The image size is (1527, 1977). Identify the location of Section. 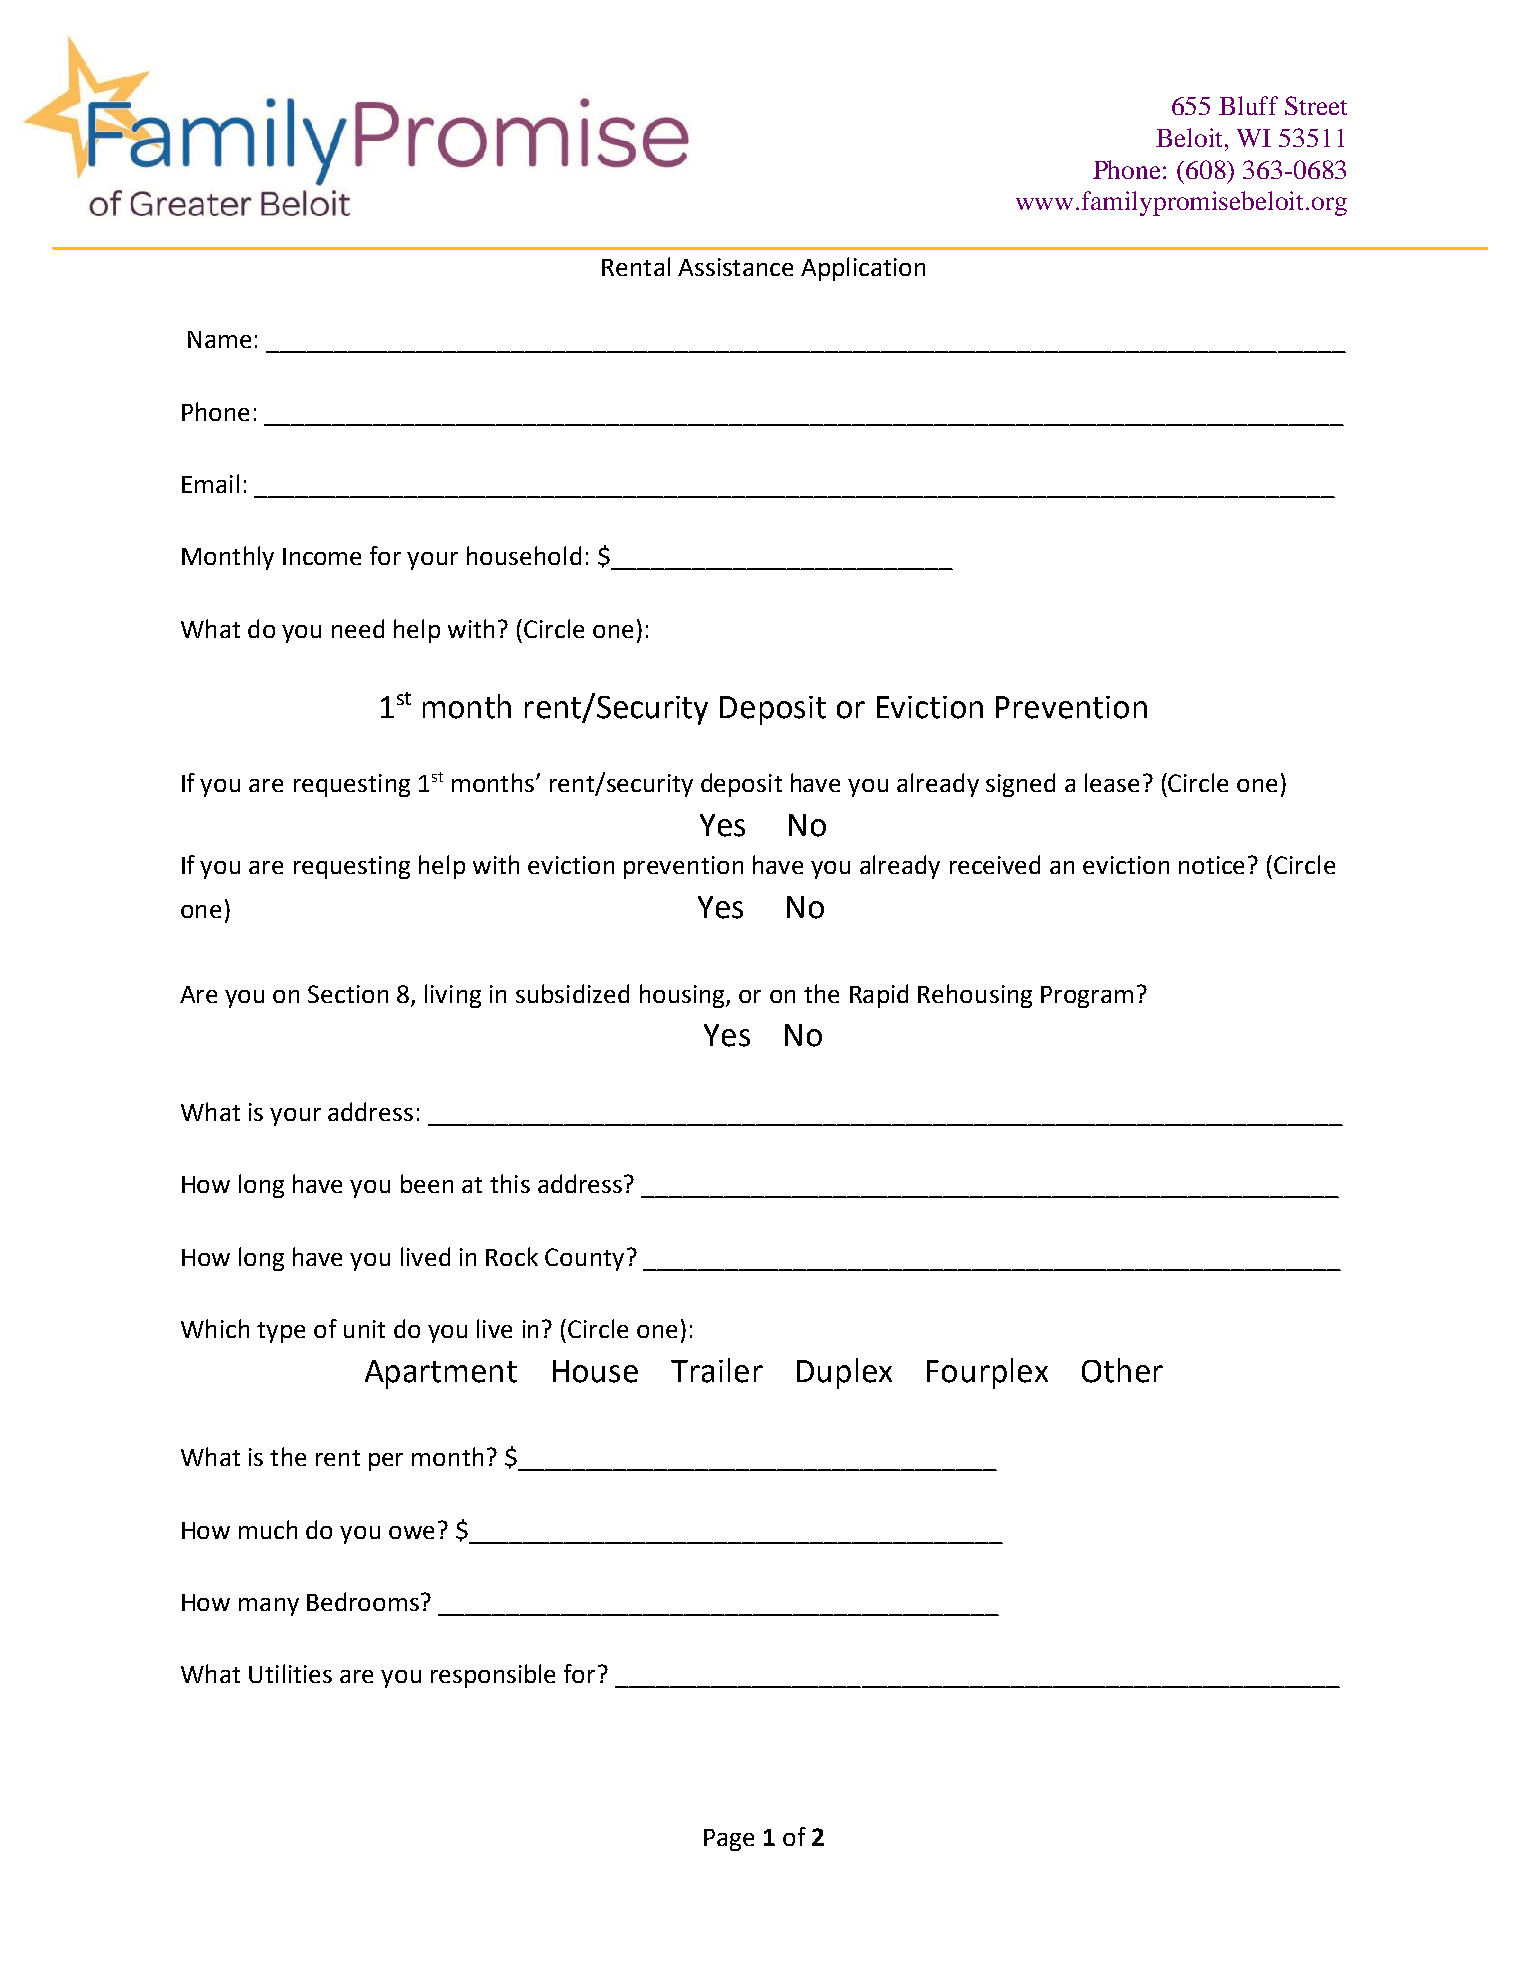
(348, 994).
